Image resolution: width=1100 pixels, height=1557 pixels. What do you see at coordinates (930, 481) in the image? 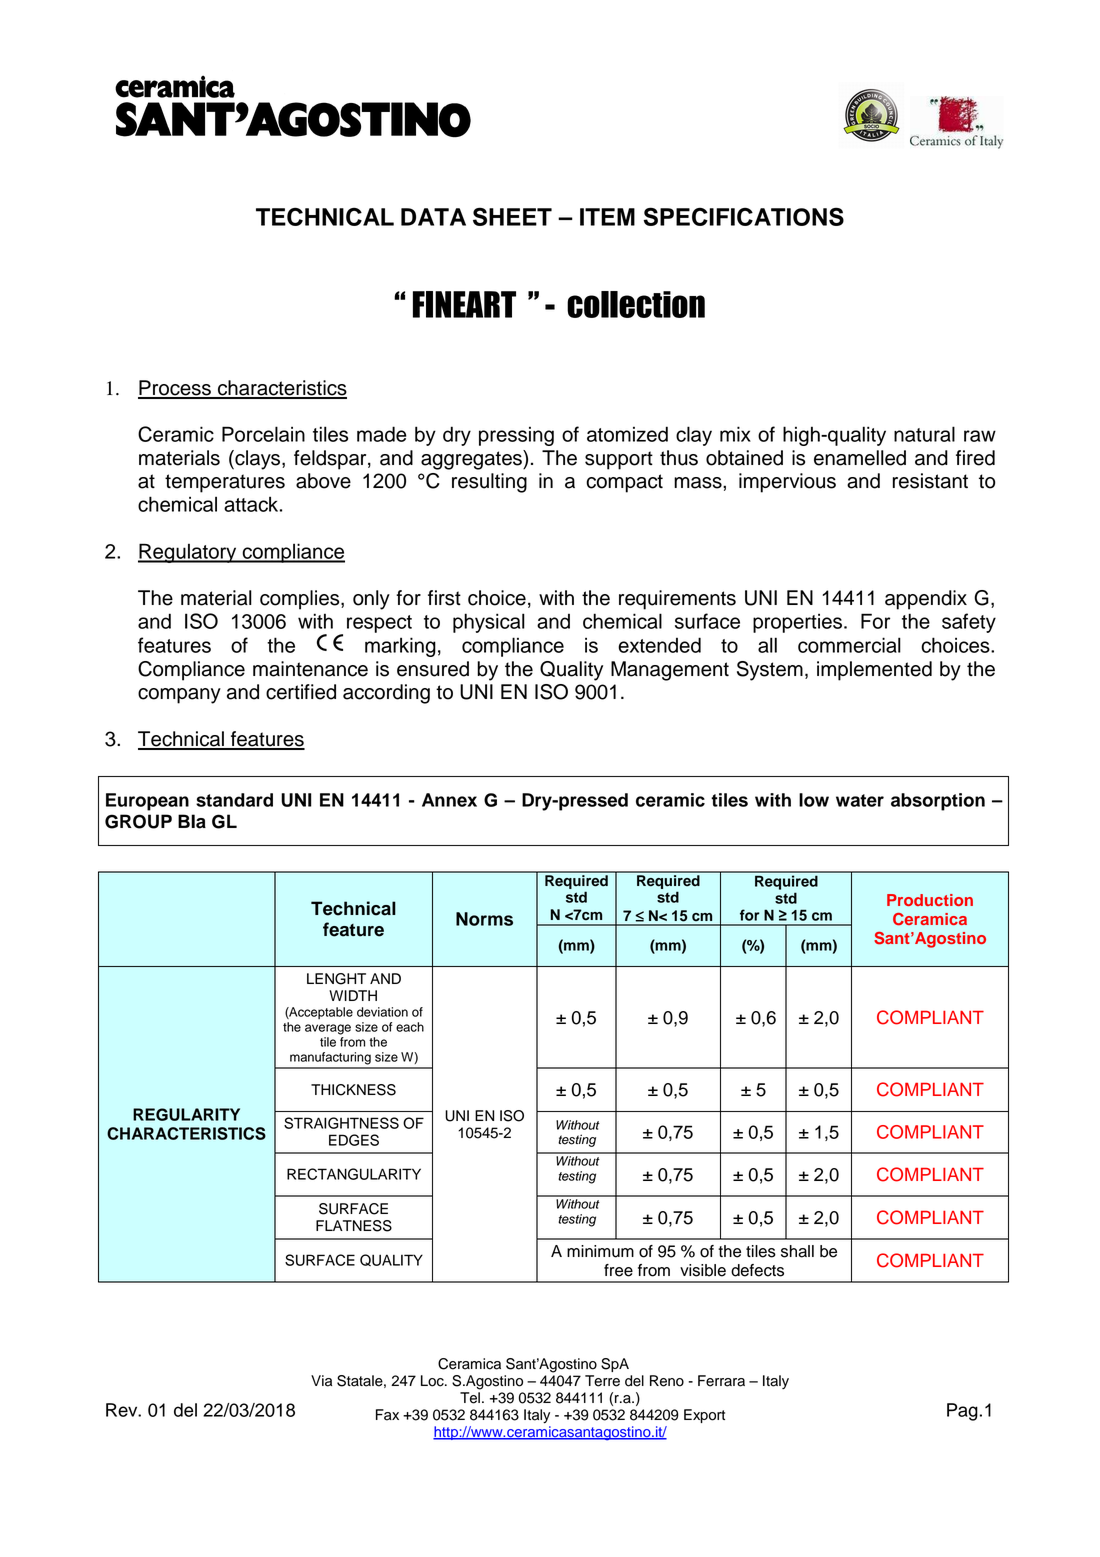
I see `resistant` at bounding box center [930, 481].
